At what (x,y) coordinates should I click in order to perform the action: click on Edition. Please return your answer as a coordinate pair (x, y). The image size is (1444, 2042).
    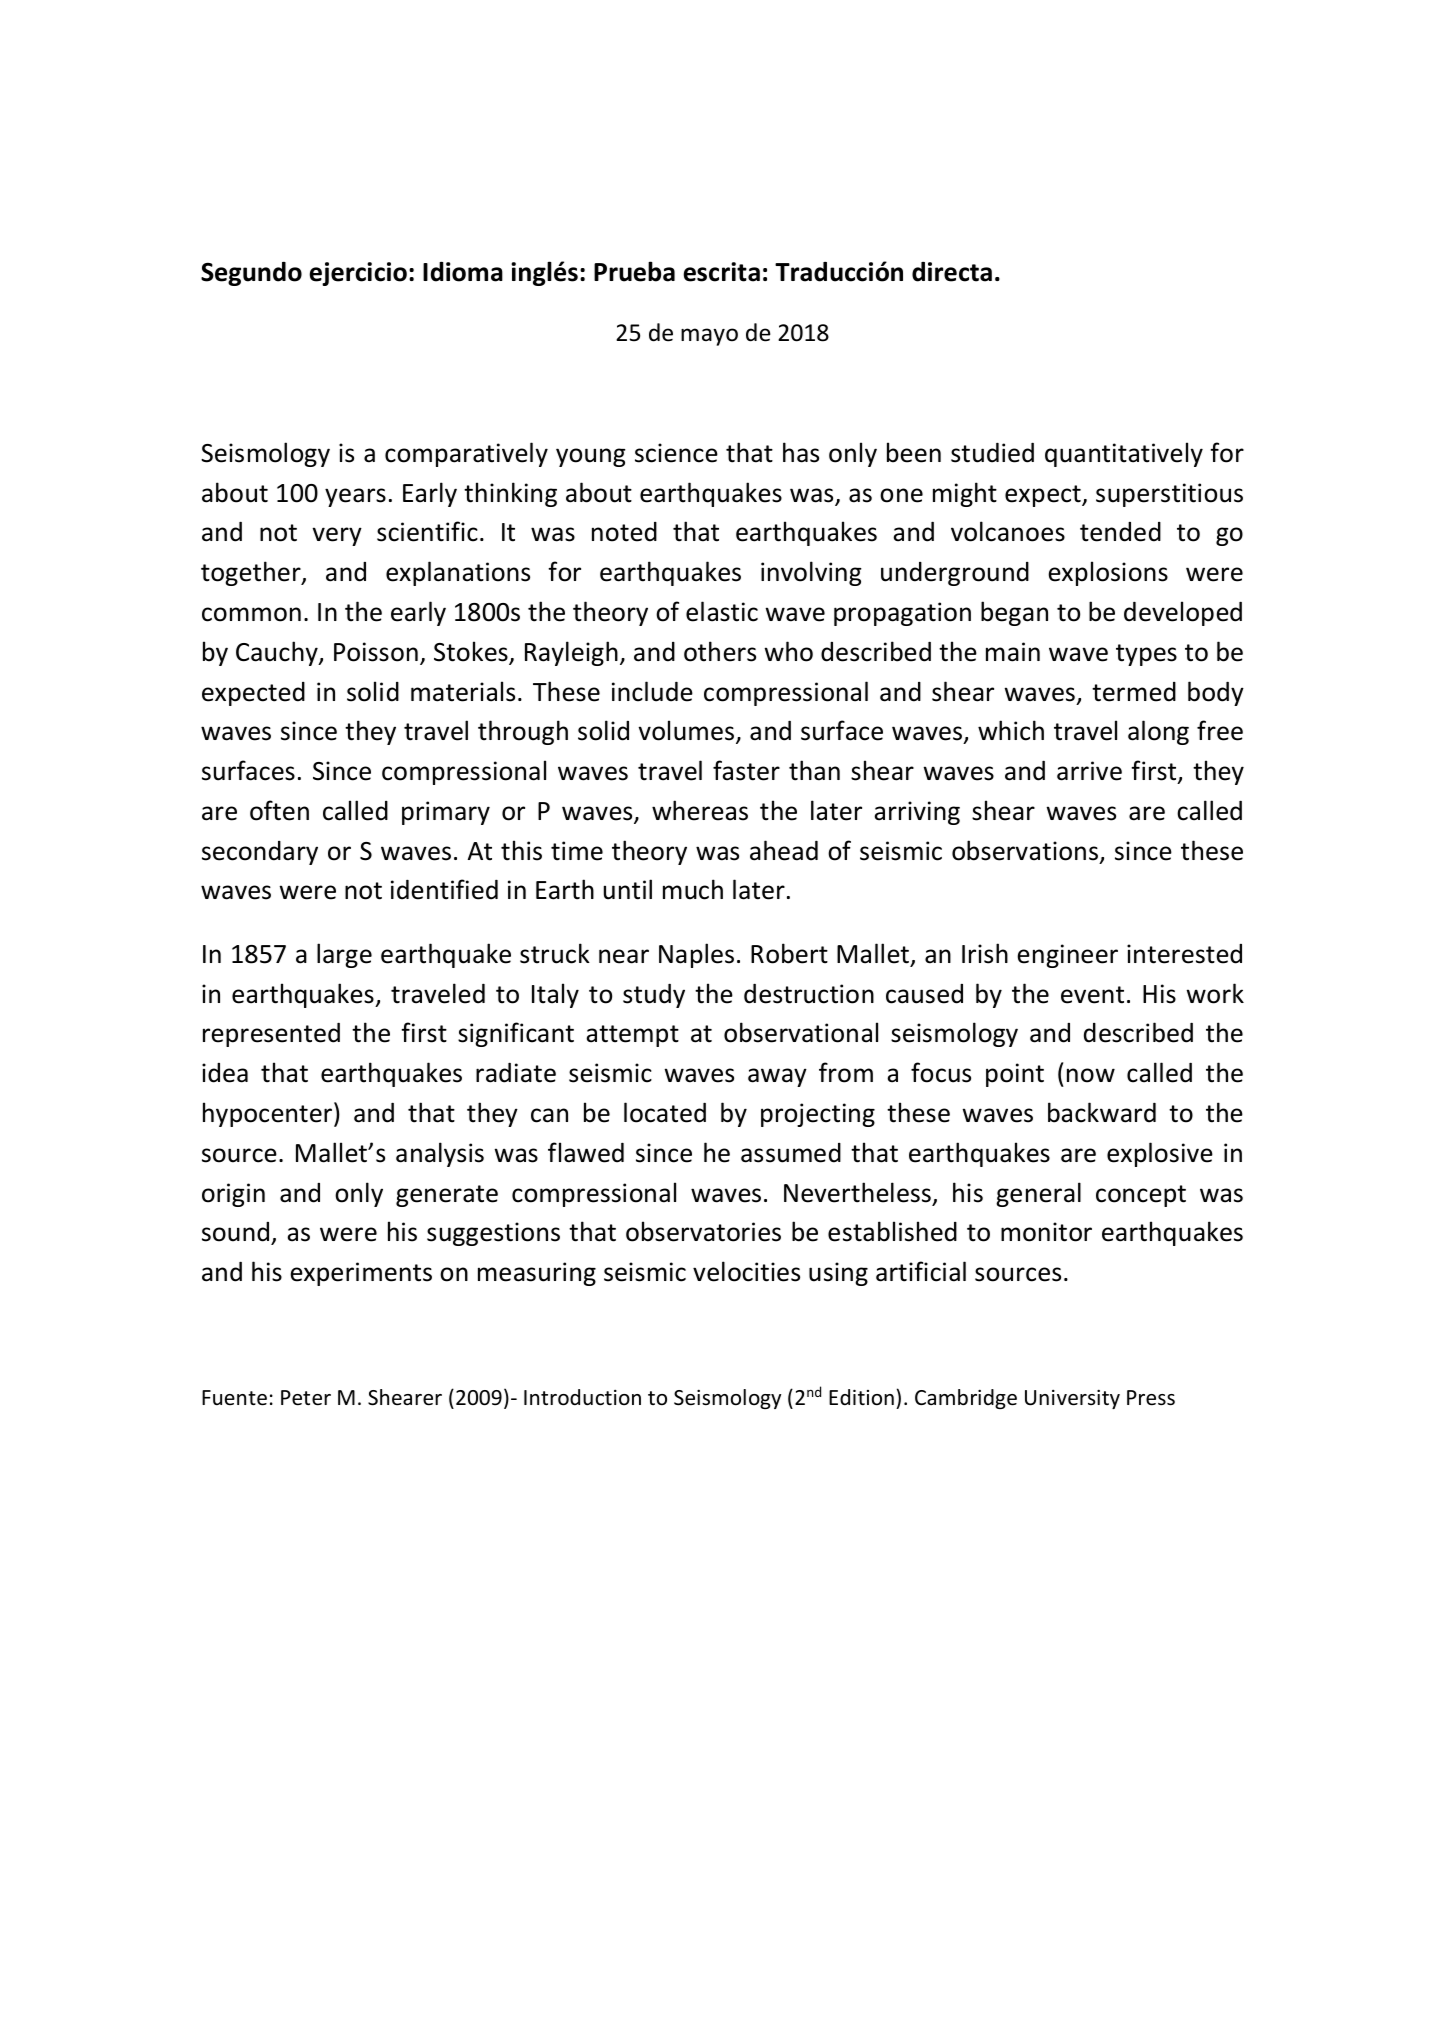
    Looking at the image, I should click on (861, 1397).
